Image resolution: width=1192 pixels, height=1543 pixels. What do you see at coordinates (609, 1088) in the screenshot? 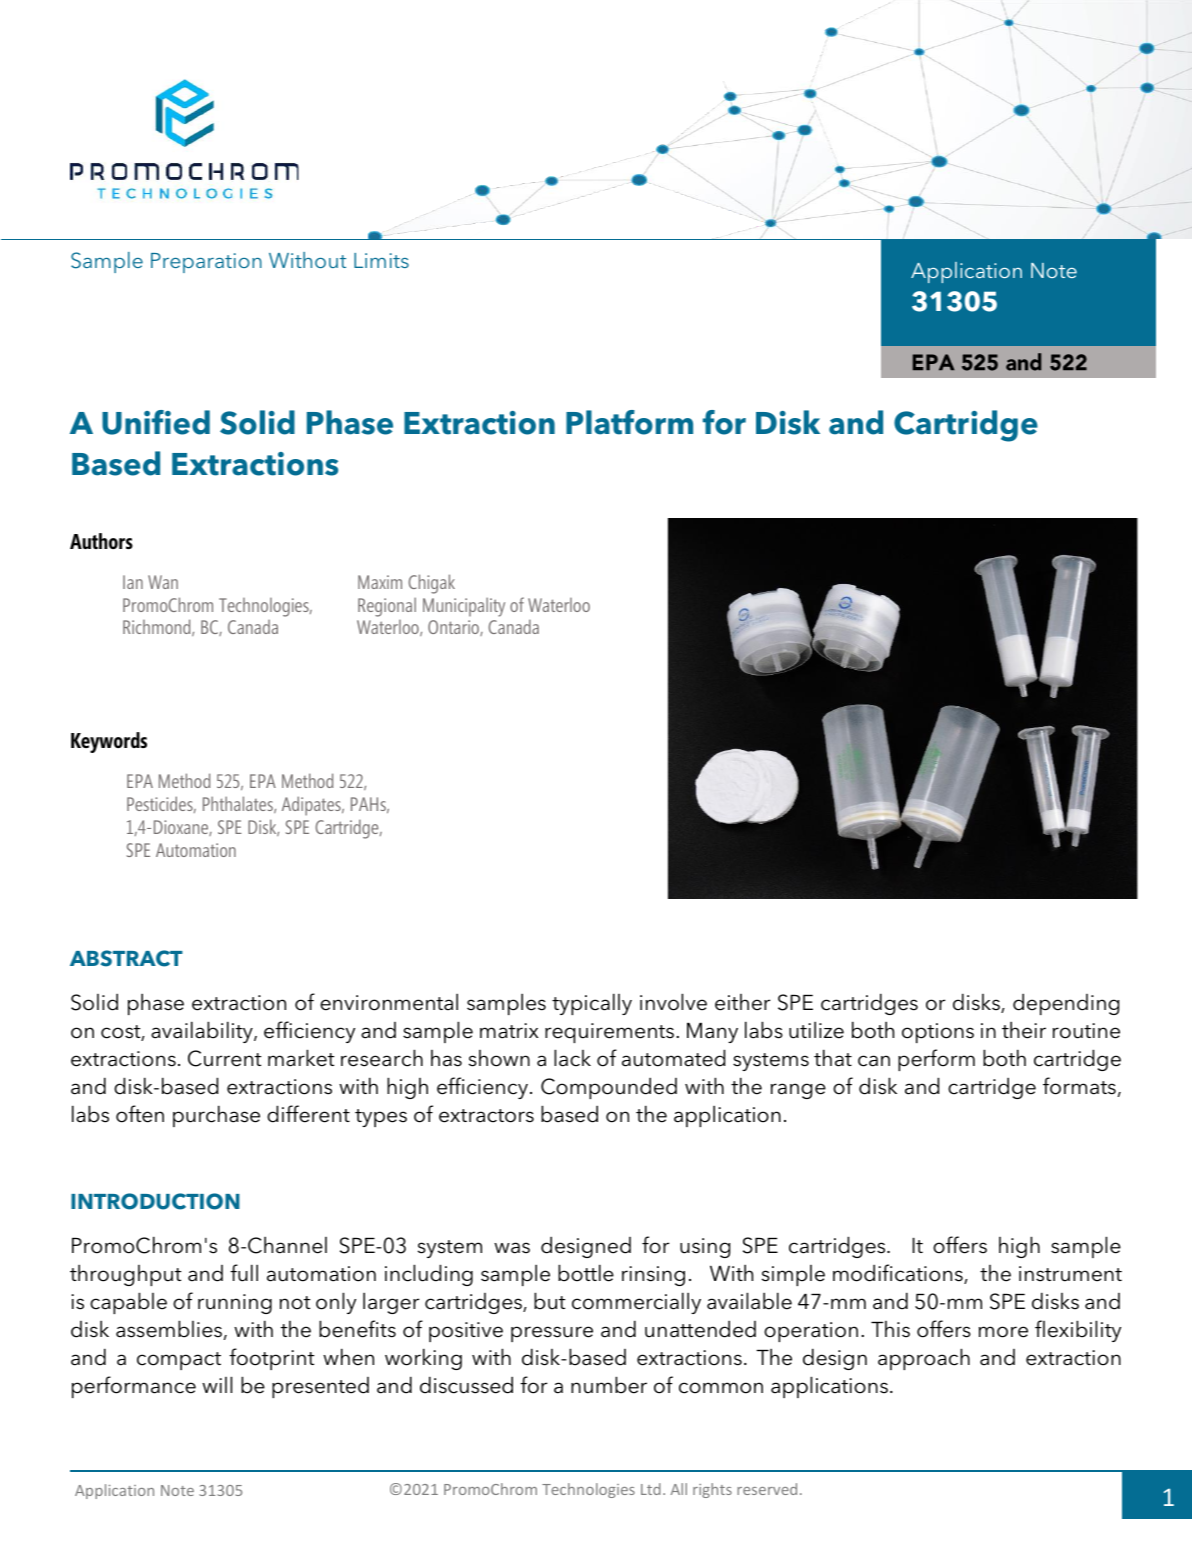
I see `Compounded` at bounding box center [609, 1088].
